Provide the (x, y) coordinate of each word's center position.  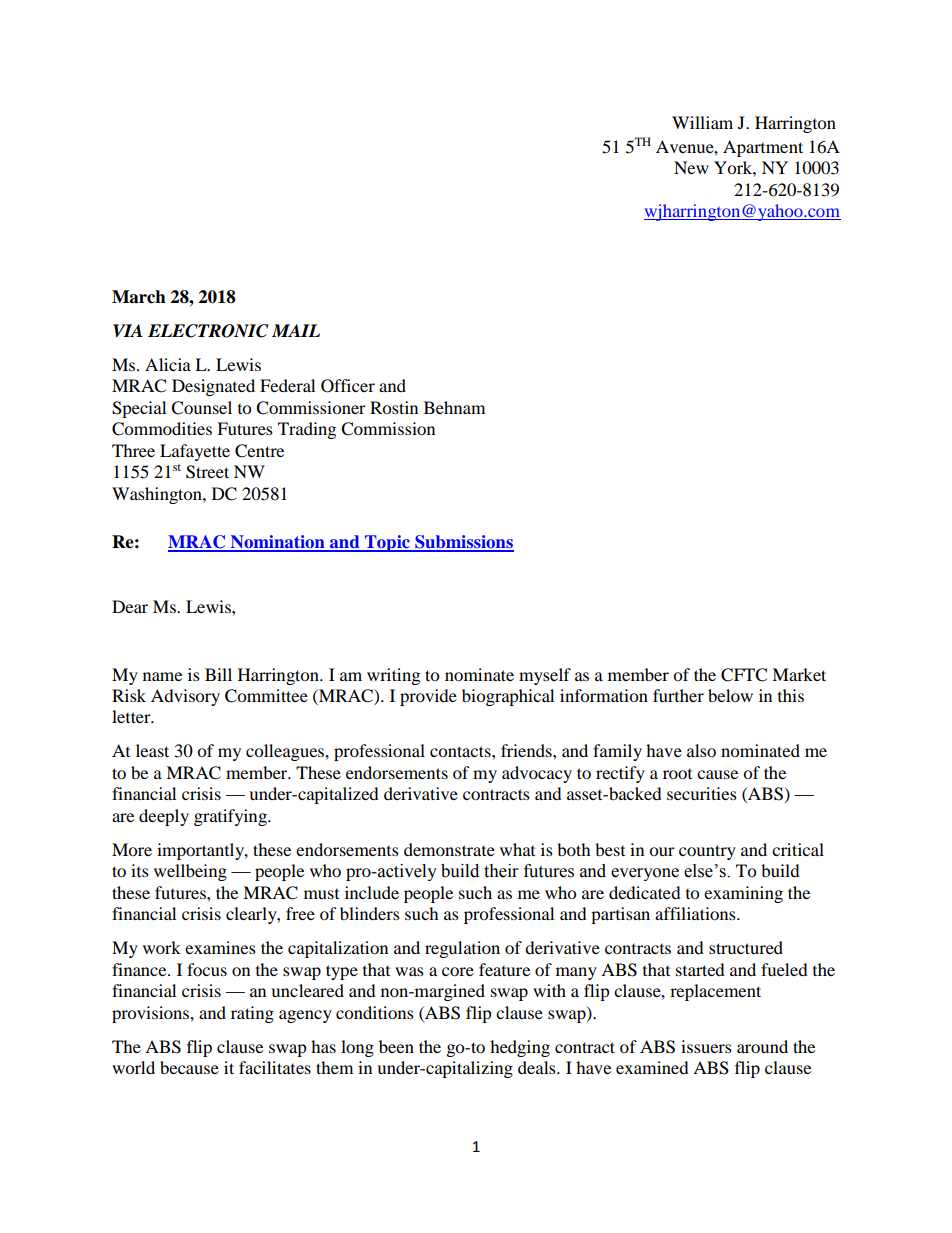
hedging (520, 1048)
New (691, 167)
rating (252, 1014)
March (139, 297)
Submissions (463, 543)
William (702, 122)
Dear (130, 606)
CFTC (744, 675)
